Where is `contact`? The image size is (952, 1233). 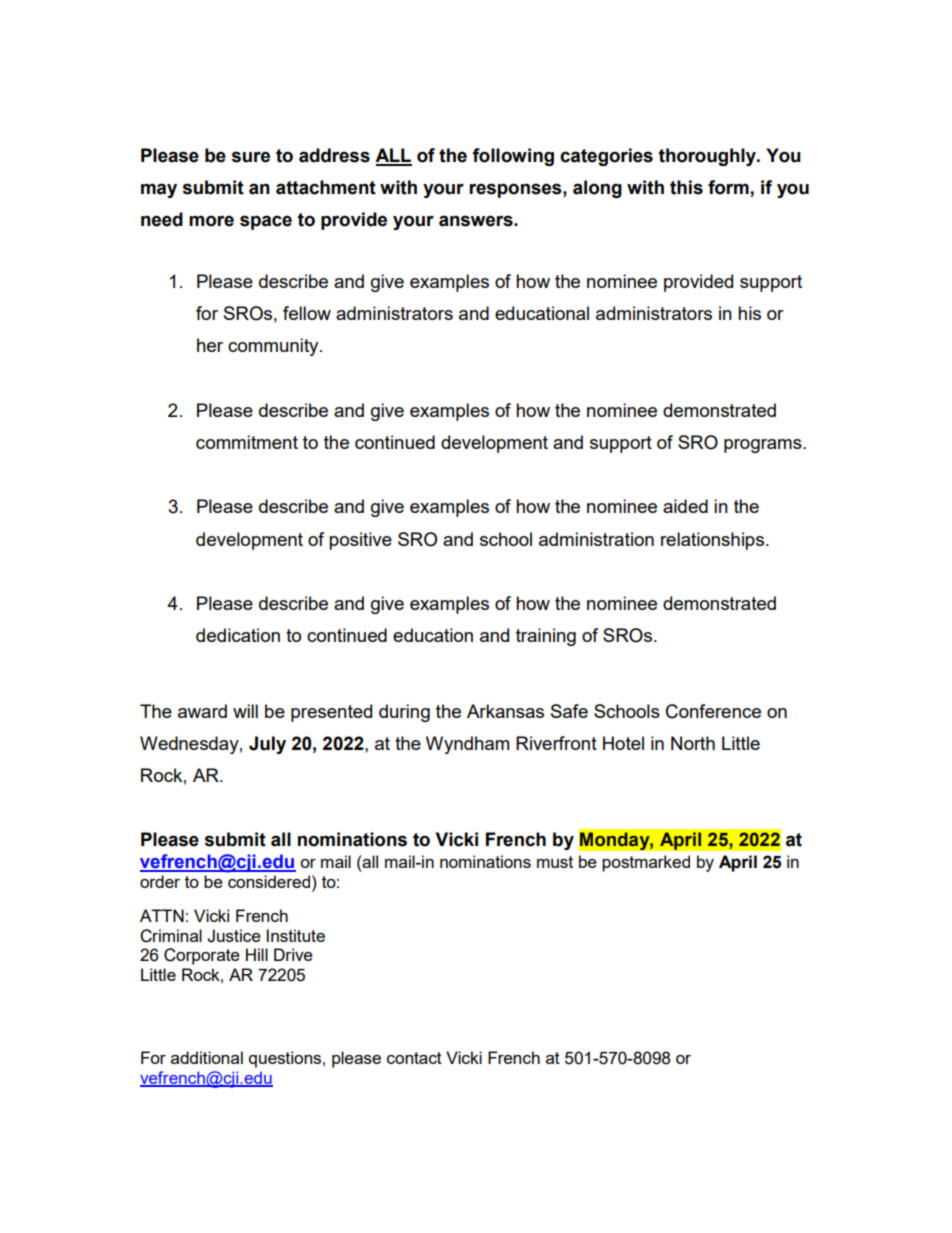
contact is located at coordinates (414, 1058).
